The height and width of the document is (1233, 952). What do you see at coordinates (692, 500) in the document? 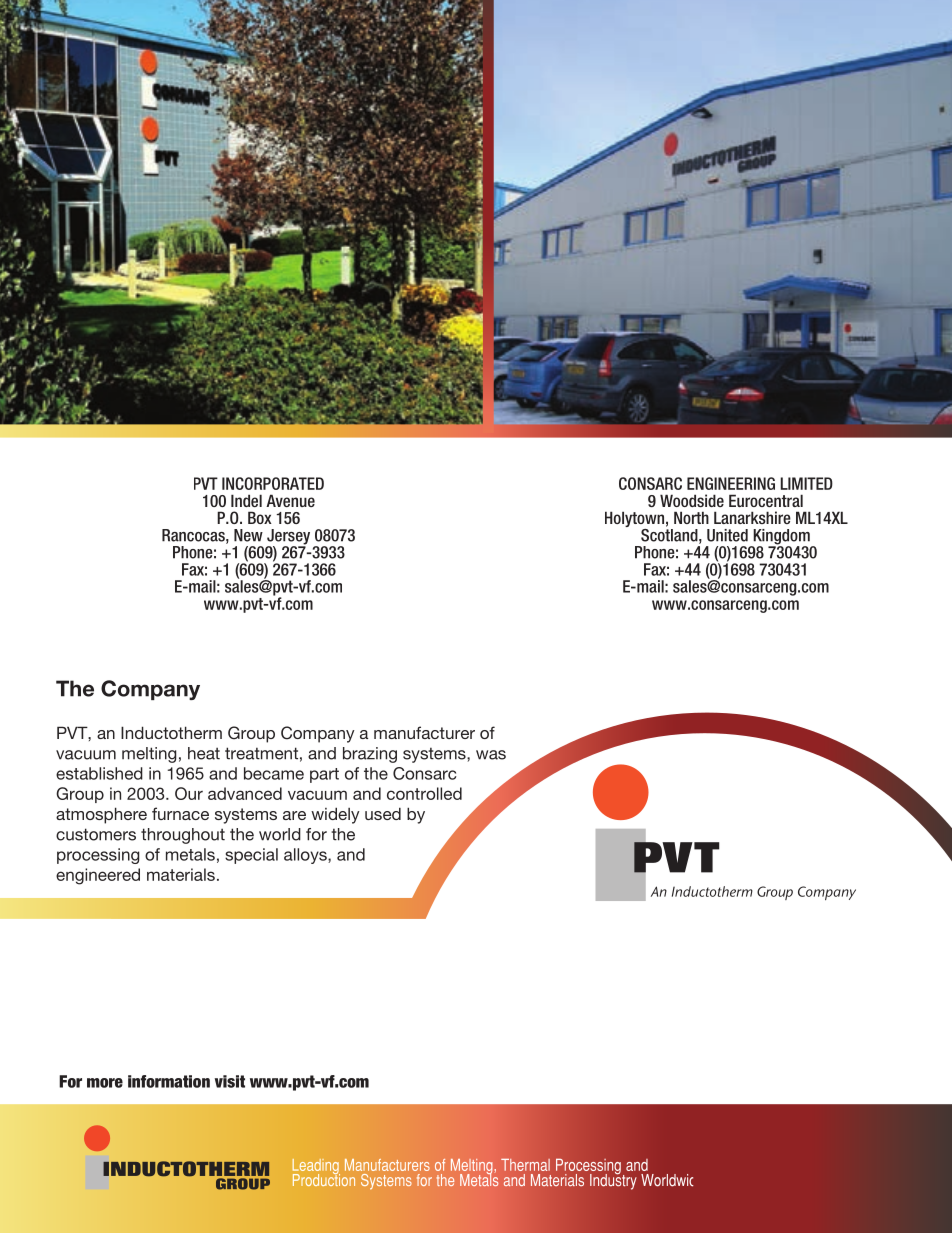
I see `Woodside` at bounding box center [692, 500].
